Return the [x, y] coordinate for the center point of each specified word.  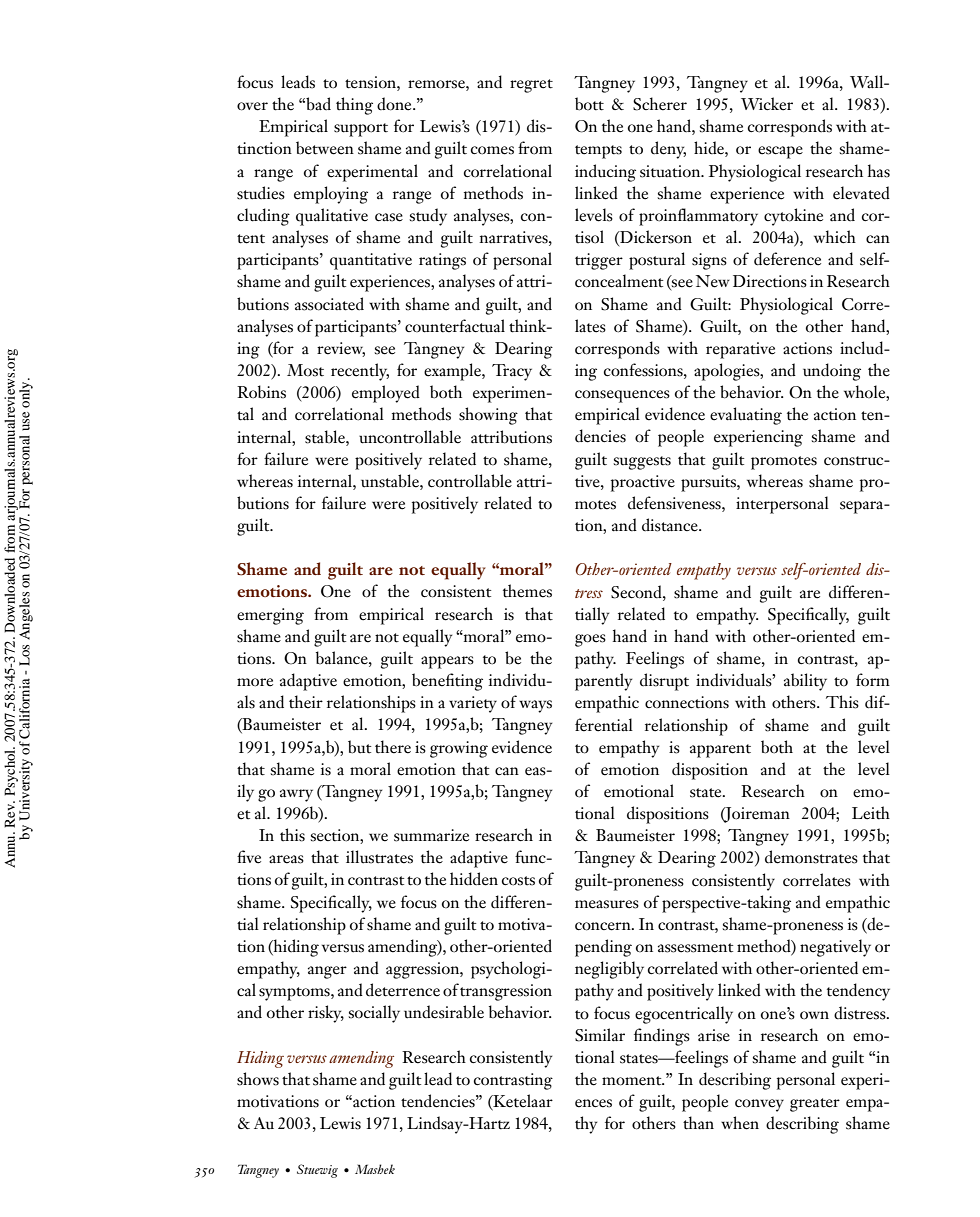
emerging [270, 616]
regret [531, 86]
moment [633, 1081]
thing [354, 106]
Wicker [767, 104]
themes [527, 591]
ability [805, 682]
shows [258, 1079]
